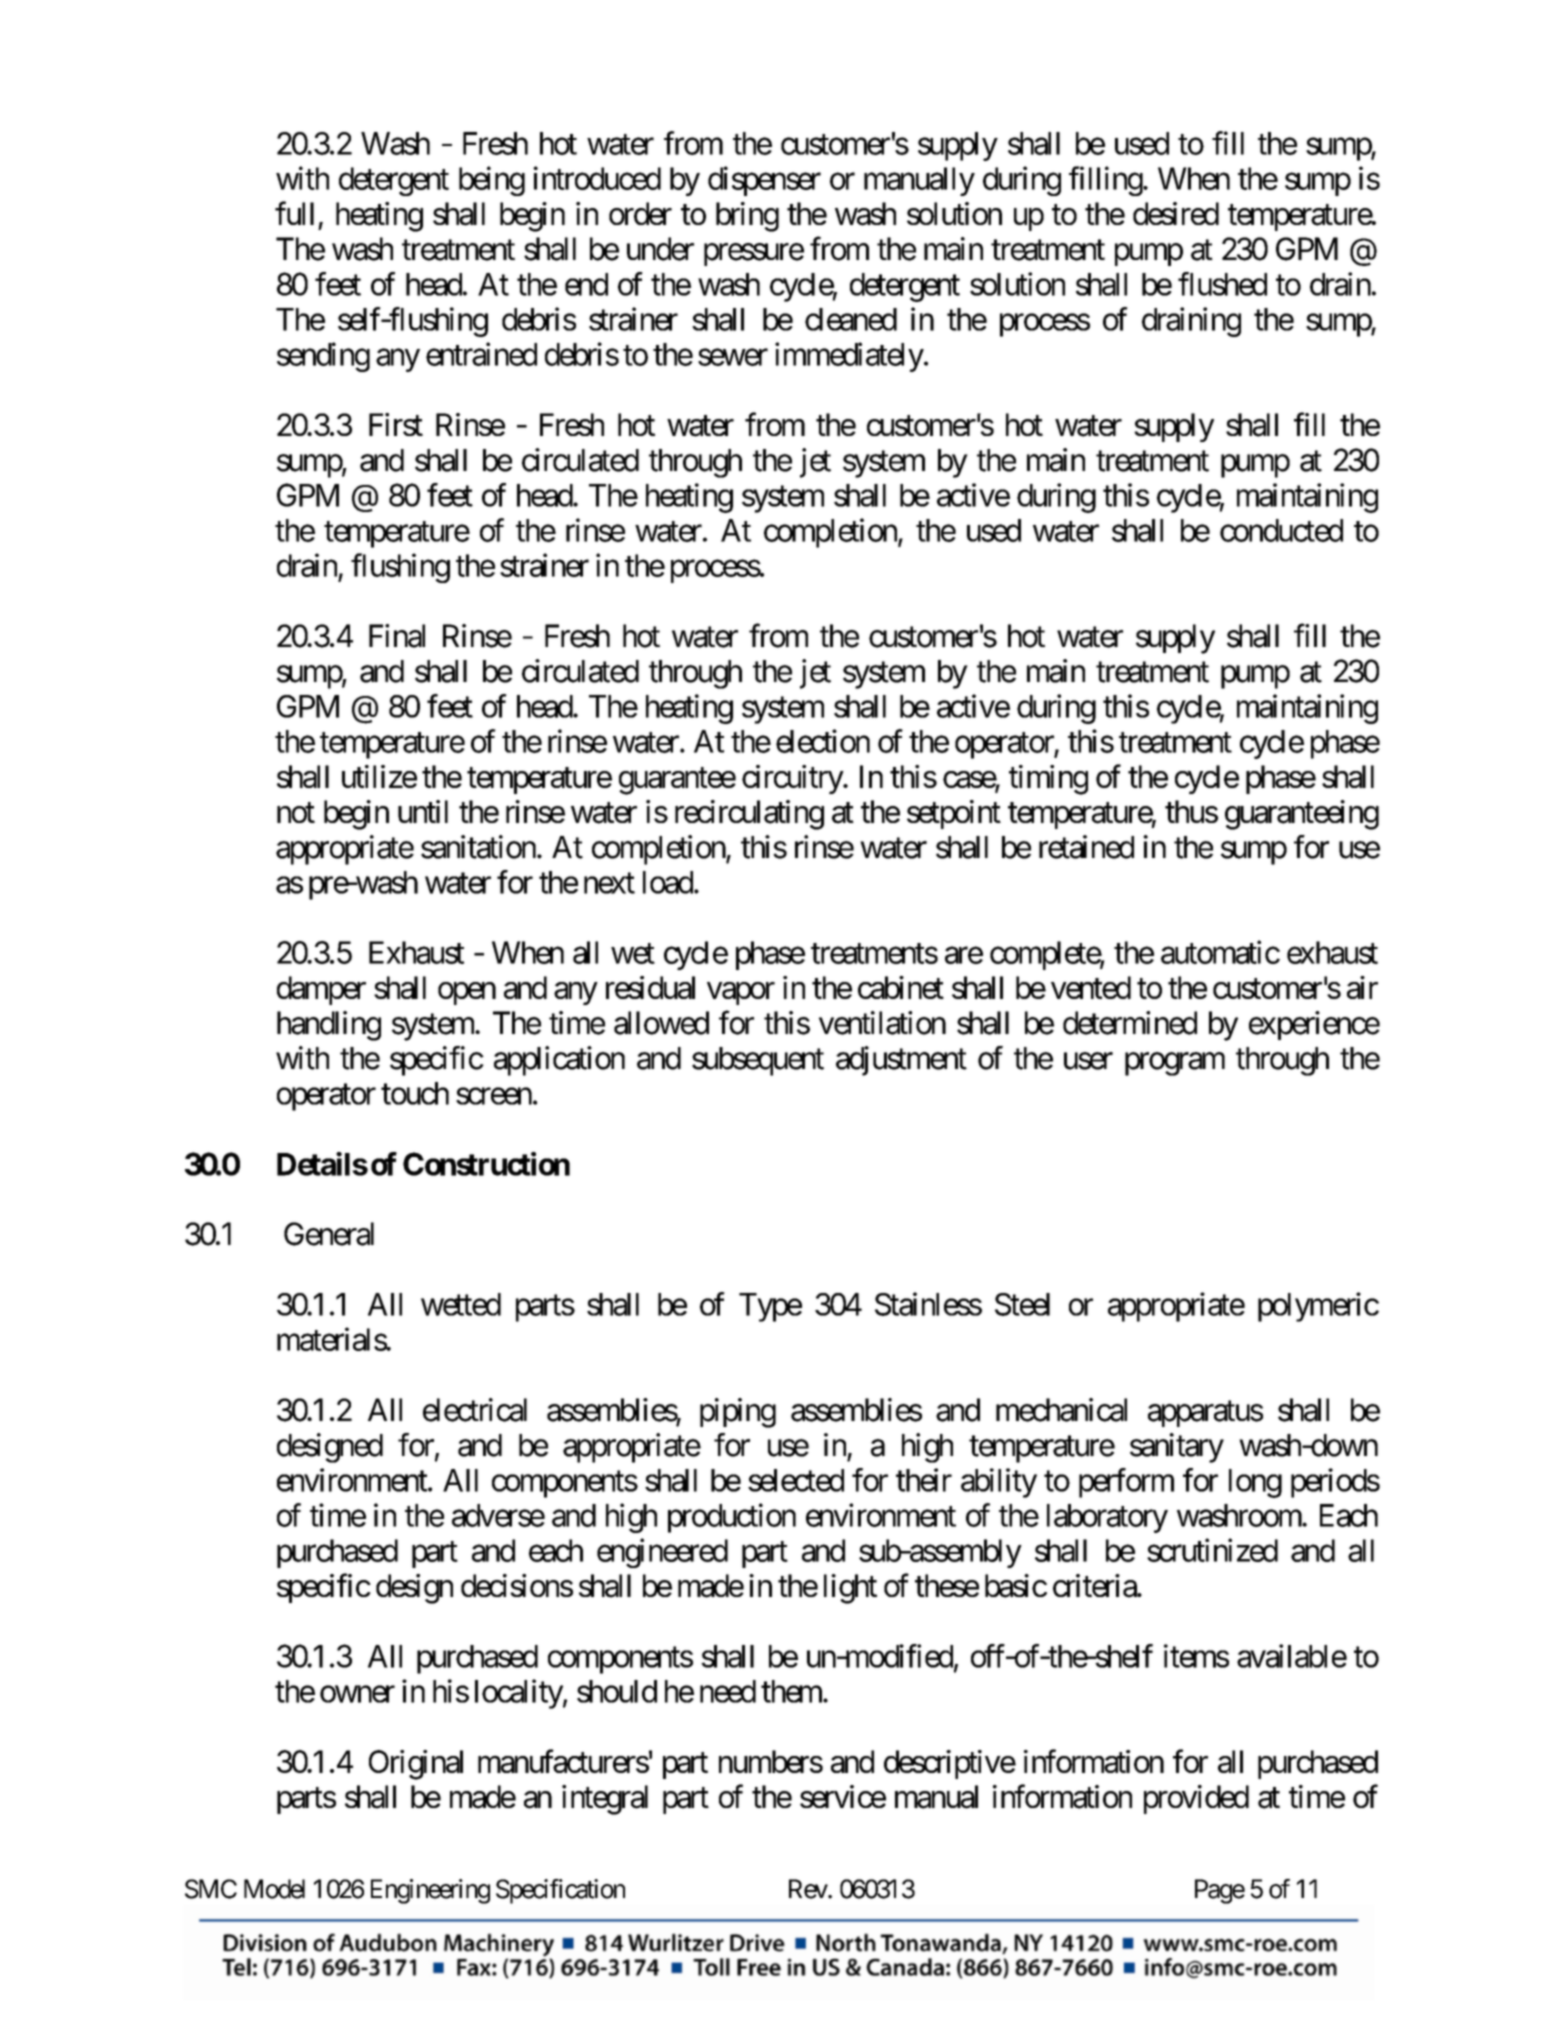  Describe the element at coordinates (1196, 1799) in the screenshot. I see `provided` at that location.
